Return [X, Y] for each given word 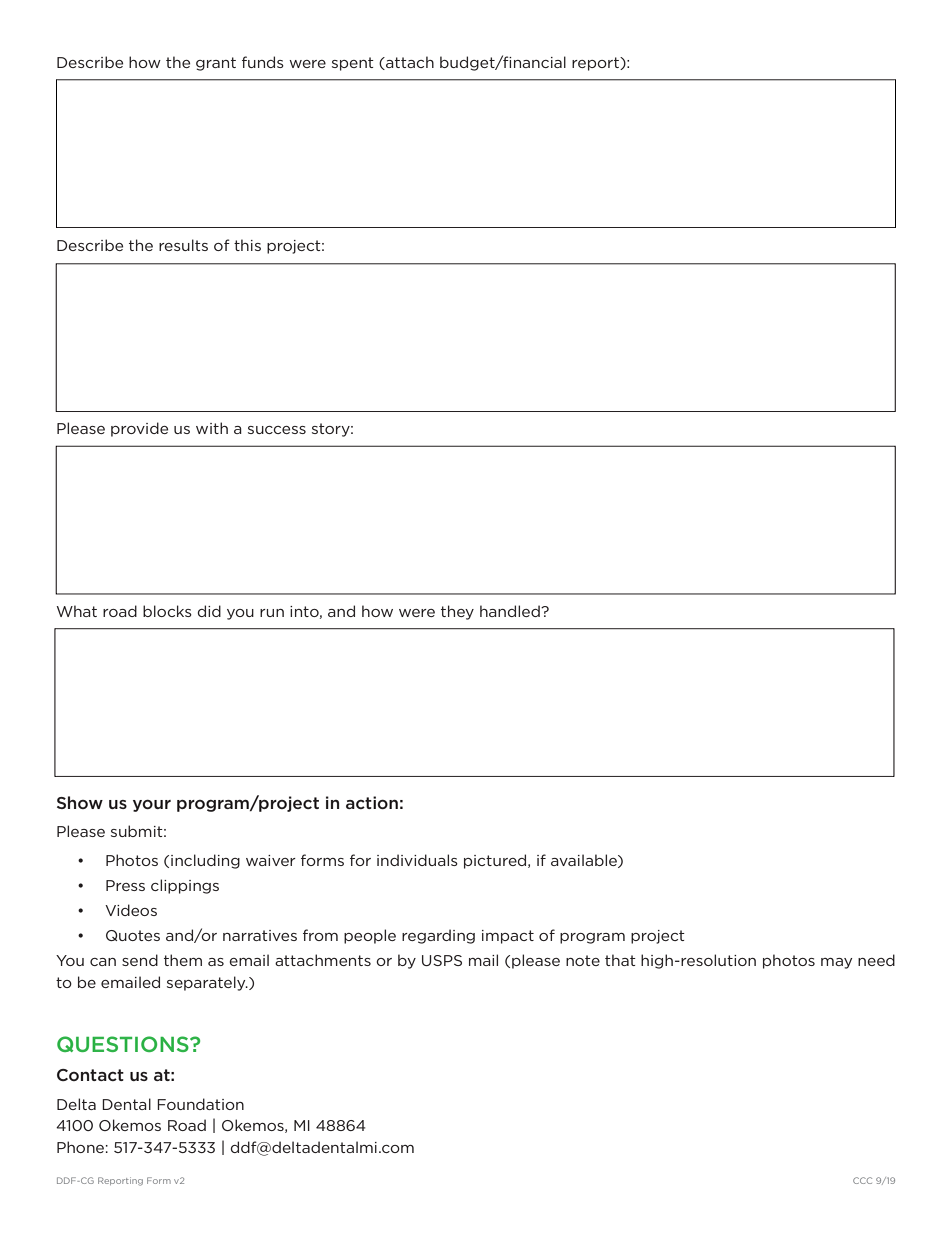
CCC [862, 1180]
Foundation [200, 1104]
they [457, 612]
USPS [442, 960]
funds [263, 62]
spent [353, 64]
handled [511, 611]
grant [216, 64]
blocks [167, 611]
